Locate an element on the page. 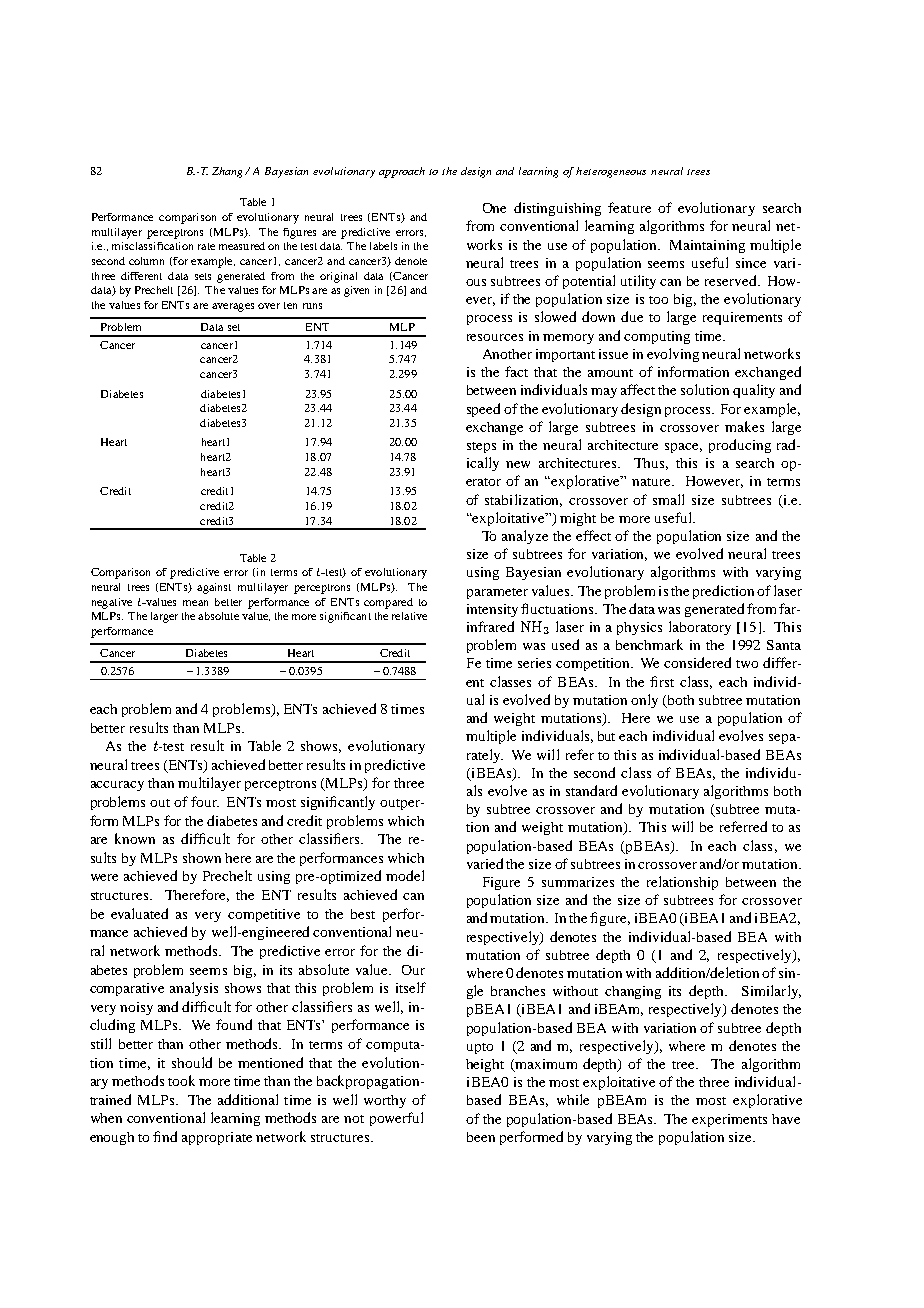 The image size is (924, 1308). mean is located at coordinates (195, 603).
